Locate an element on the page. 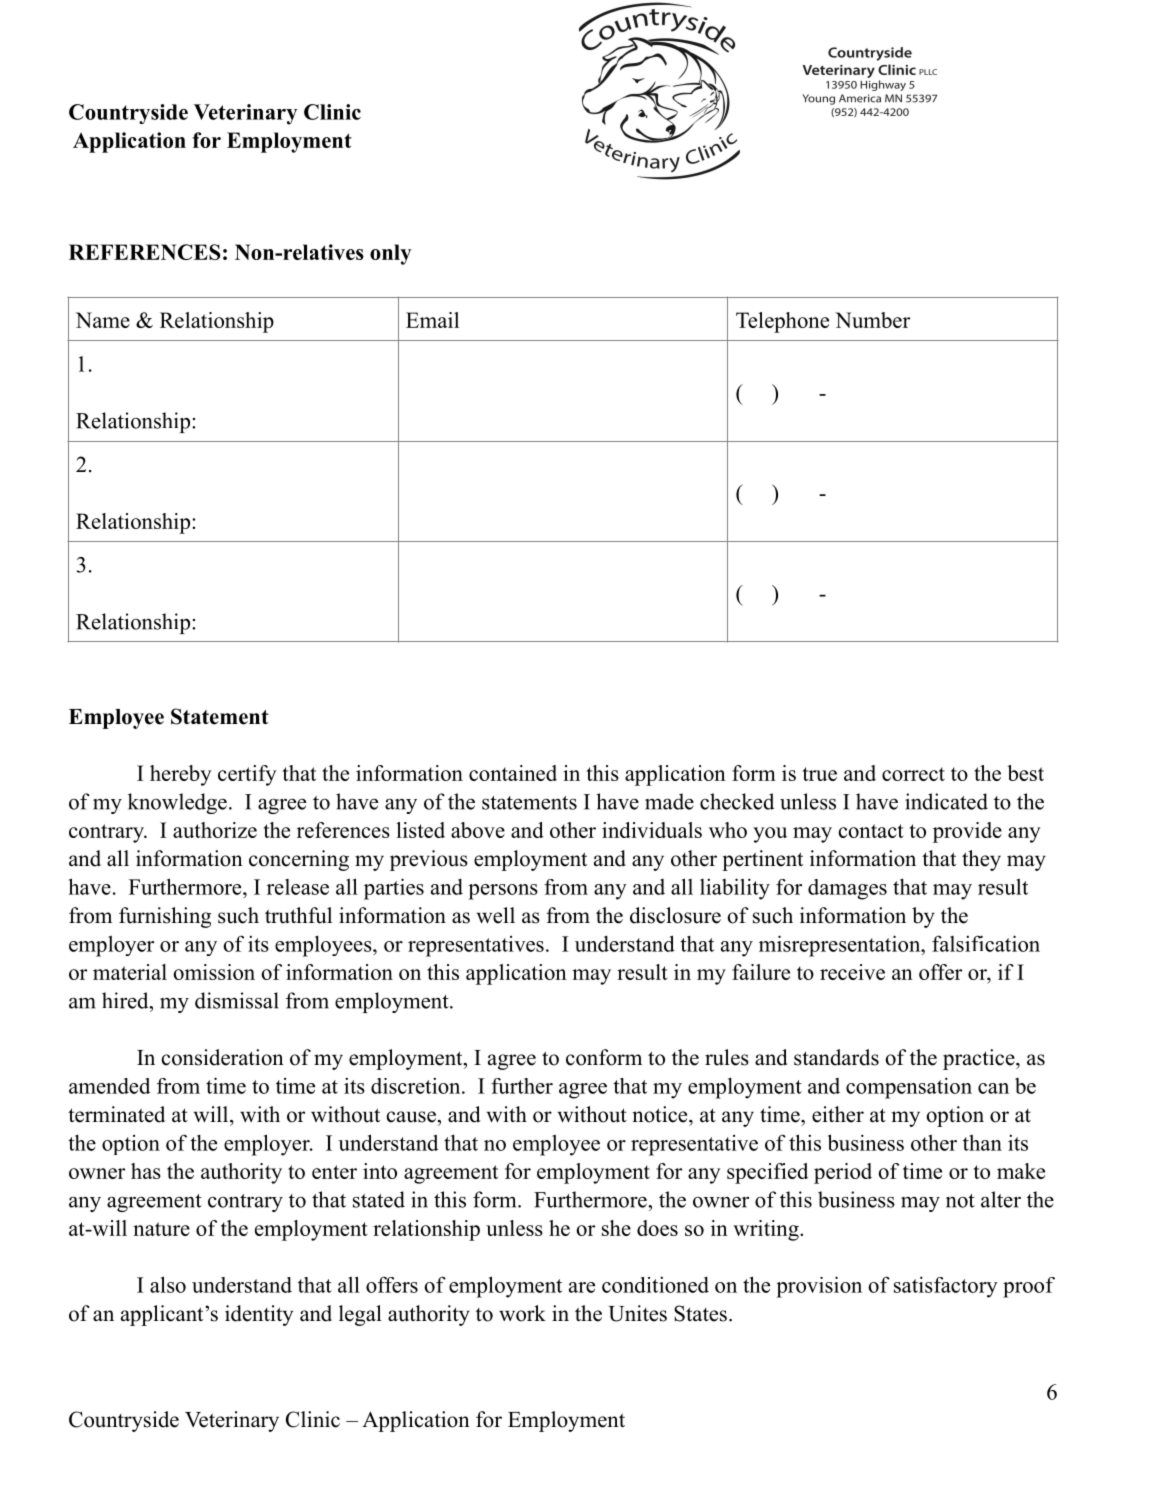 The height and width of the page is (1501, 1160). satisfactory is located at coordinates (946, 1287).
